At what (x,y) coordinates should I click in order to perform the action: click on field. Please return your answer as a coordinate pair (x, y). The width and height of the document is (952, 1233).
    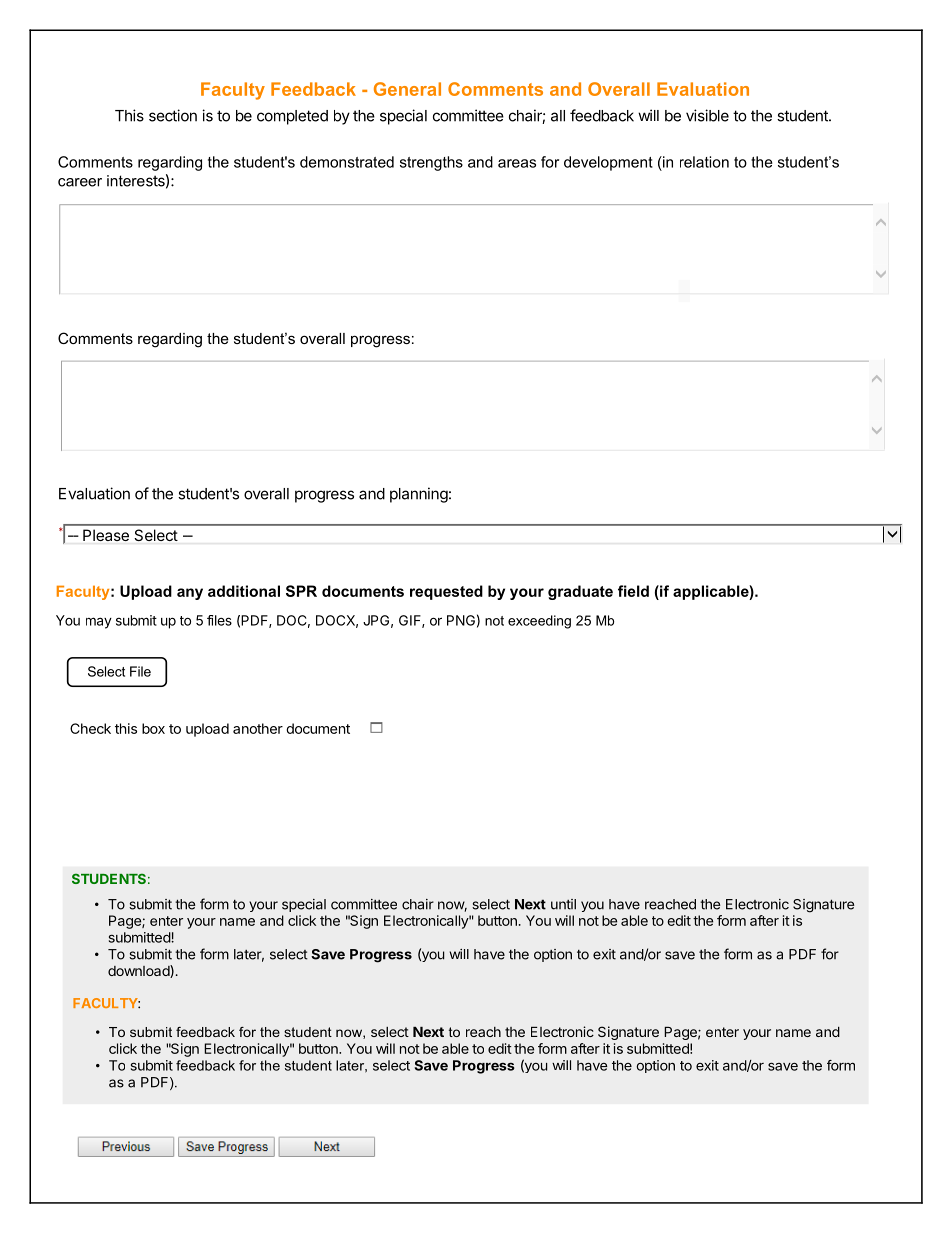
    Looking at the image, I should click on (633, 591).
